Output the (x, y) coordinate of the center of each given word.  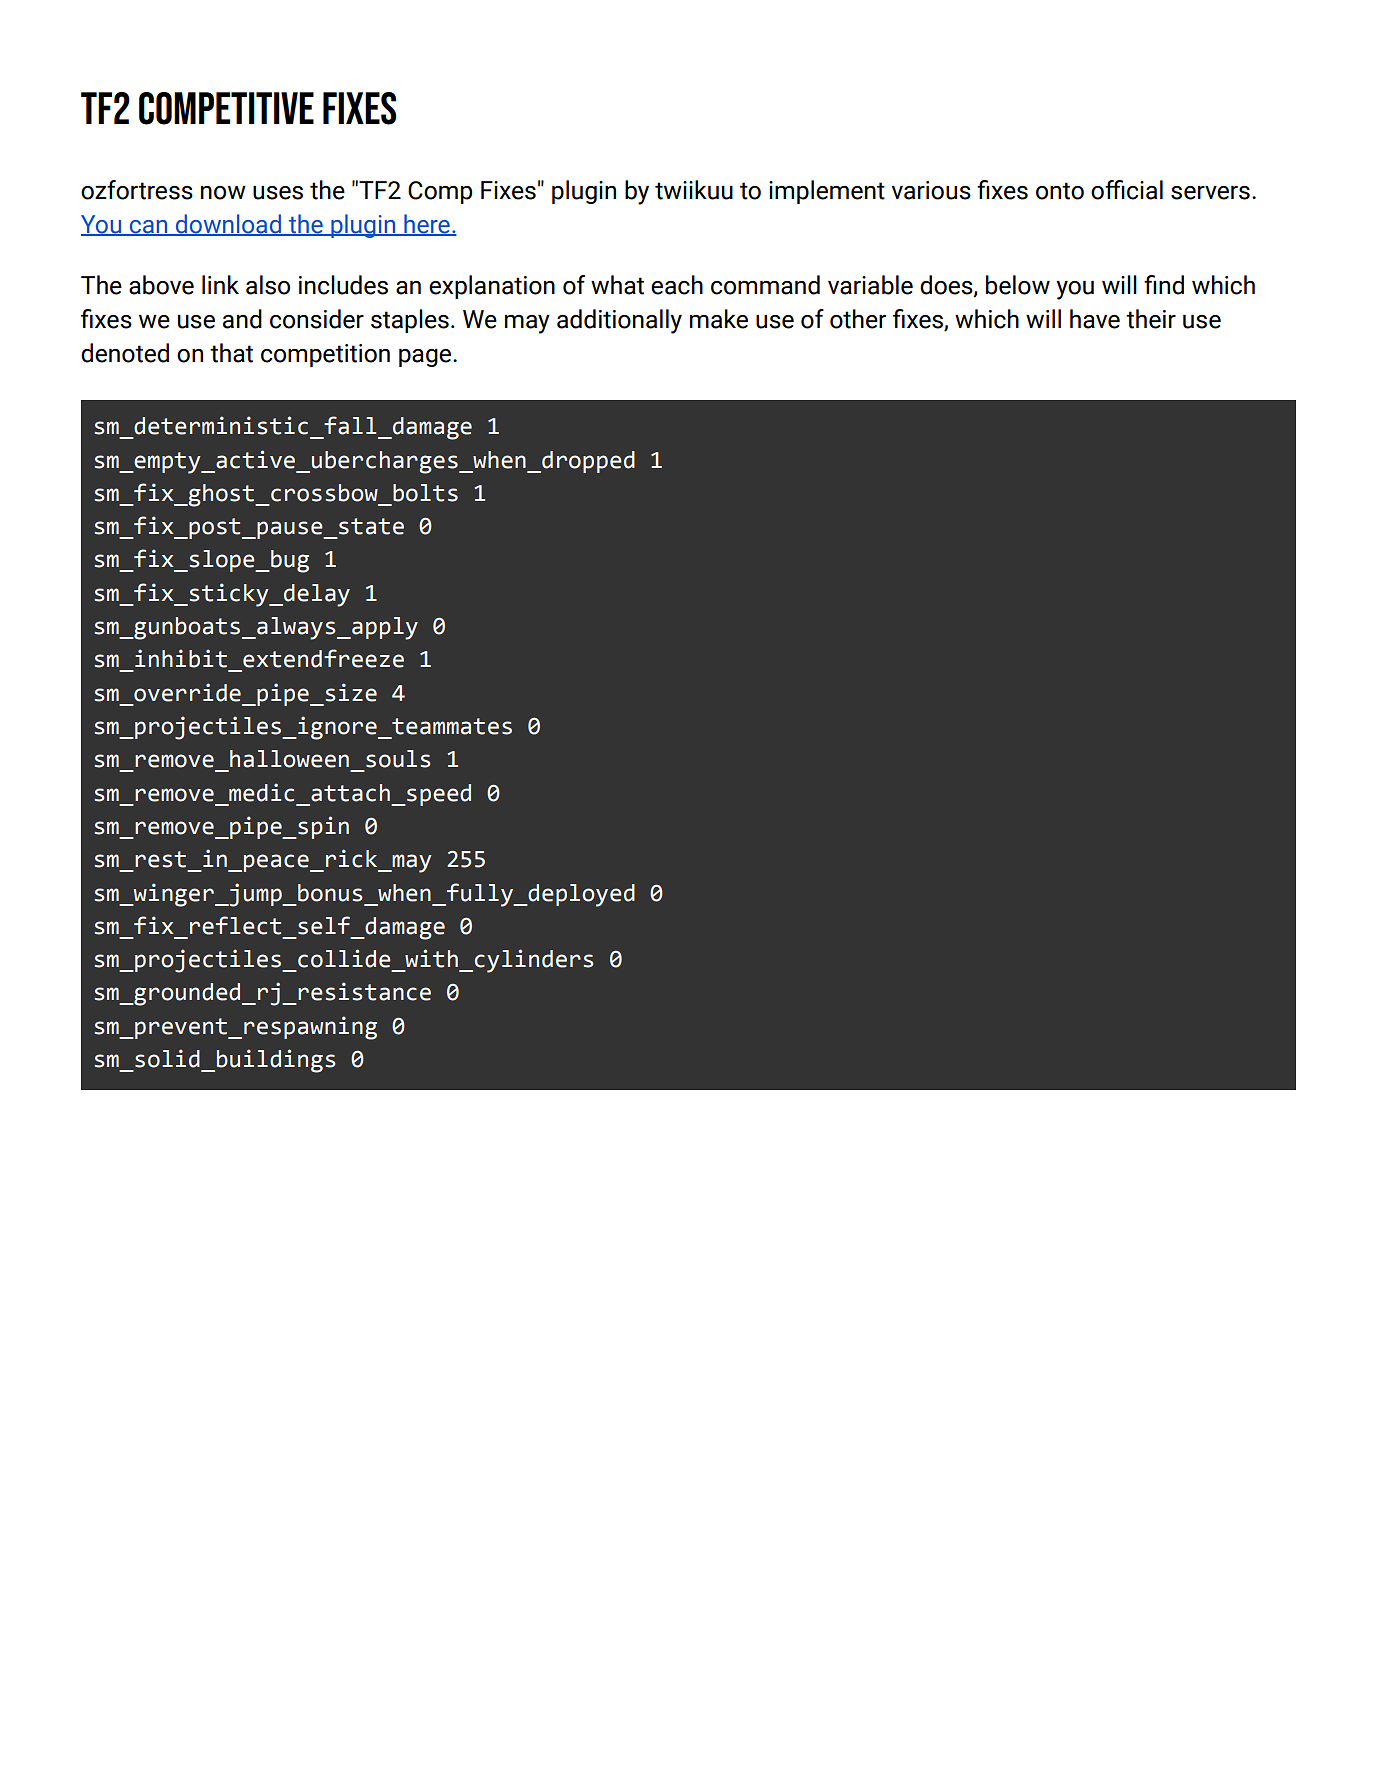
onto (1060, 191)
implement (827, 192)
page (426, 358)
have (1095, 319)
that (231, 353)
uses (278, 193)
